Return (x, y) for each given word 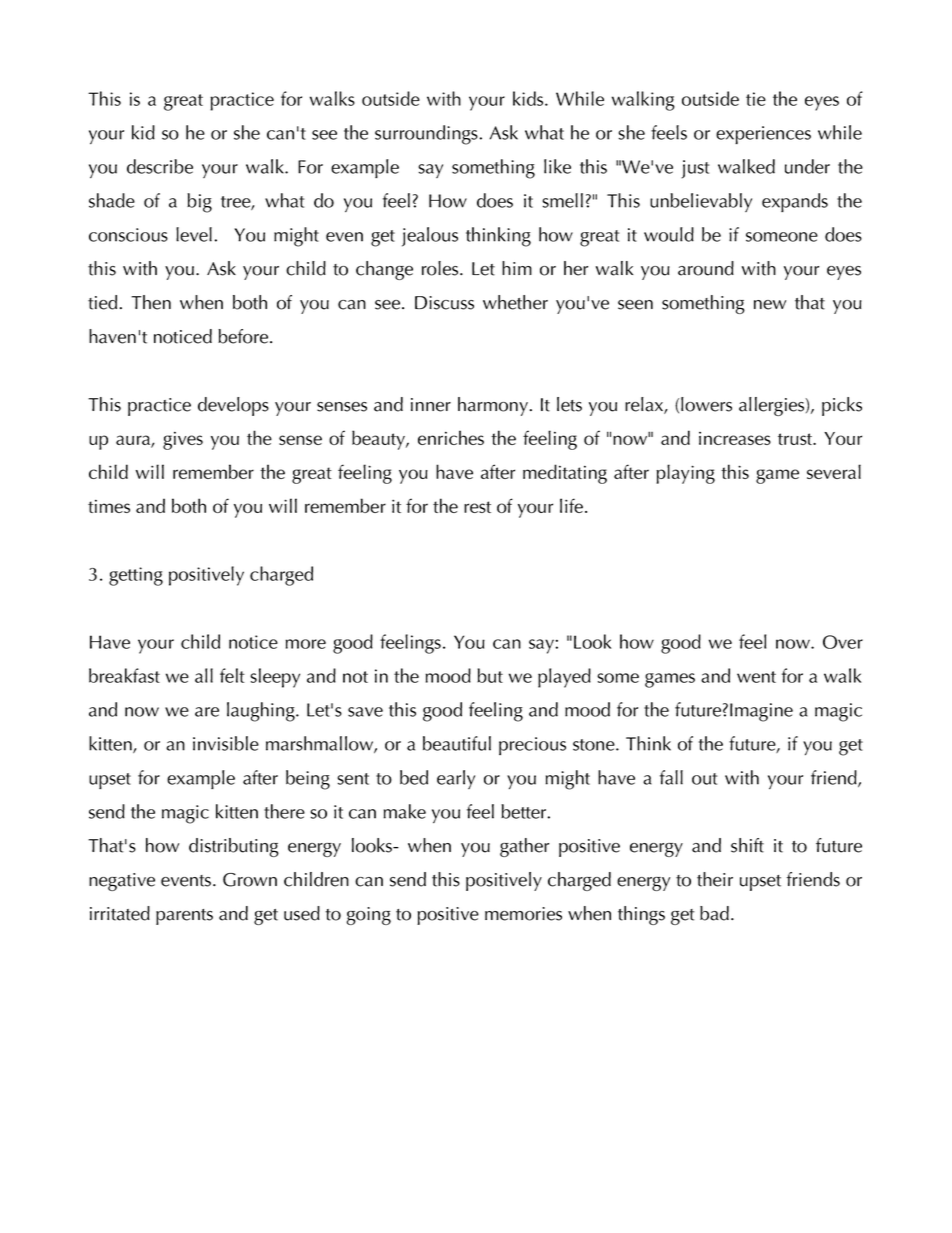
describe (160, 166)
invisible (226, 743)
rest (477, 507)
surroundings (426, 135)
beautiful (457, 743)
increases (735, 438)
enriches (451, 437)
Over (843, 642)
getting (136, 576)
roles (441, 268)
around (706, 268)
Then (151, 302)
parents (184, 917)
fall (671, 777)
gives (183, 440)
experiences (763, 135)
